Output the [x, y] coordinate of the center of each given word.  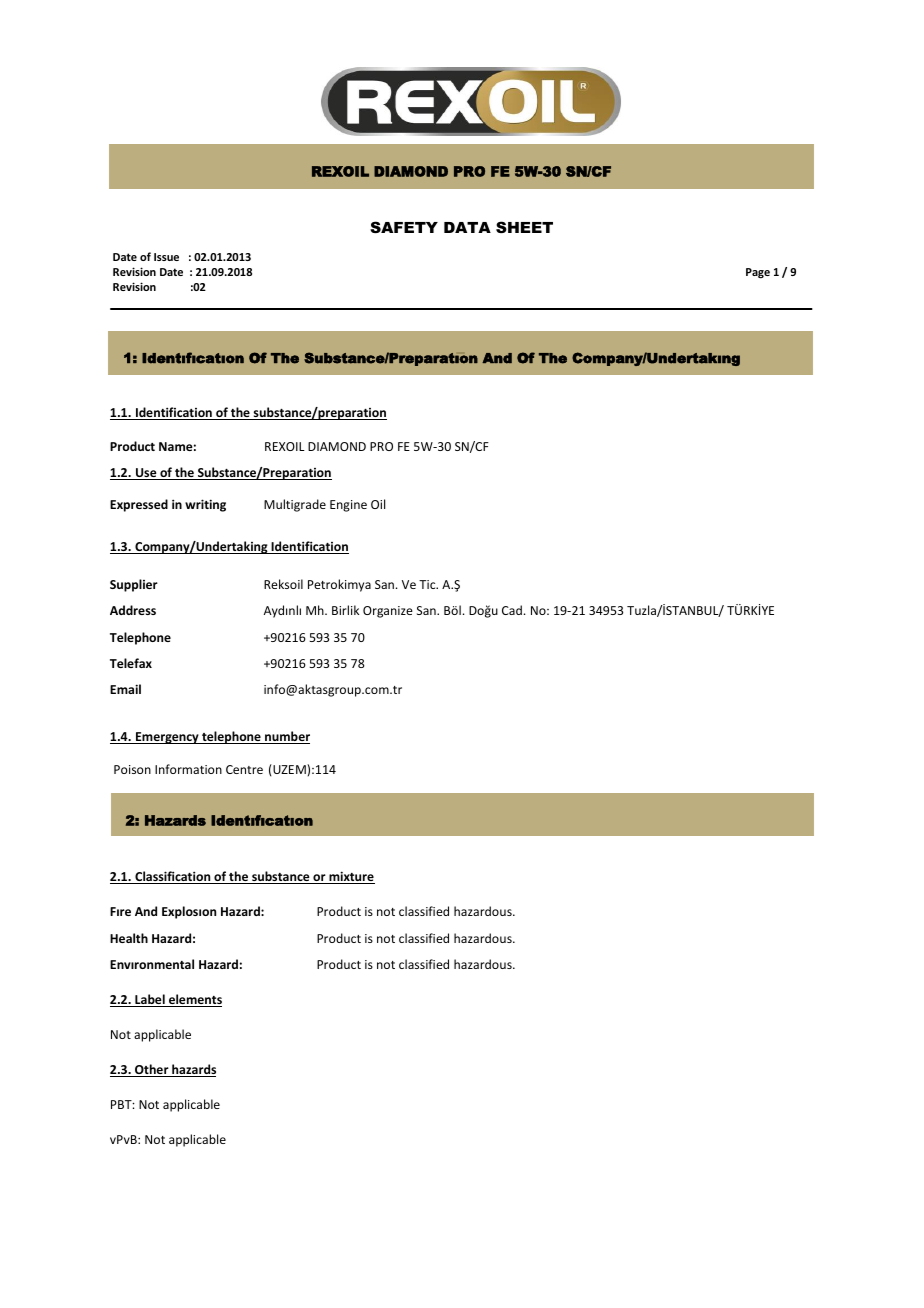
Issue [166, 257]
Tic [428, 584]
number [286, 737]
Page [758, 273]
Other [152, 1070]
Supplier [134, 585]
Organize [388, 612]
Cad [512, 610]
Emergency [167, 738]
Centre [244, 769]
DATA [467, 227]
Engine [348, 506]
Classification [173, 877]
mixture [351, 877]
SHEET [524, 227]
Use [146, 474]
